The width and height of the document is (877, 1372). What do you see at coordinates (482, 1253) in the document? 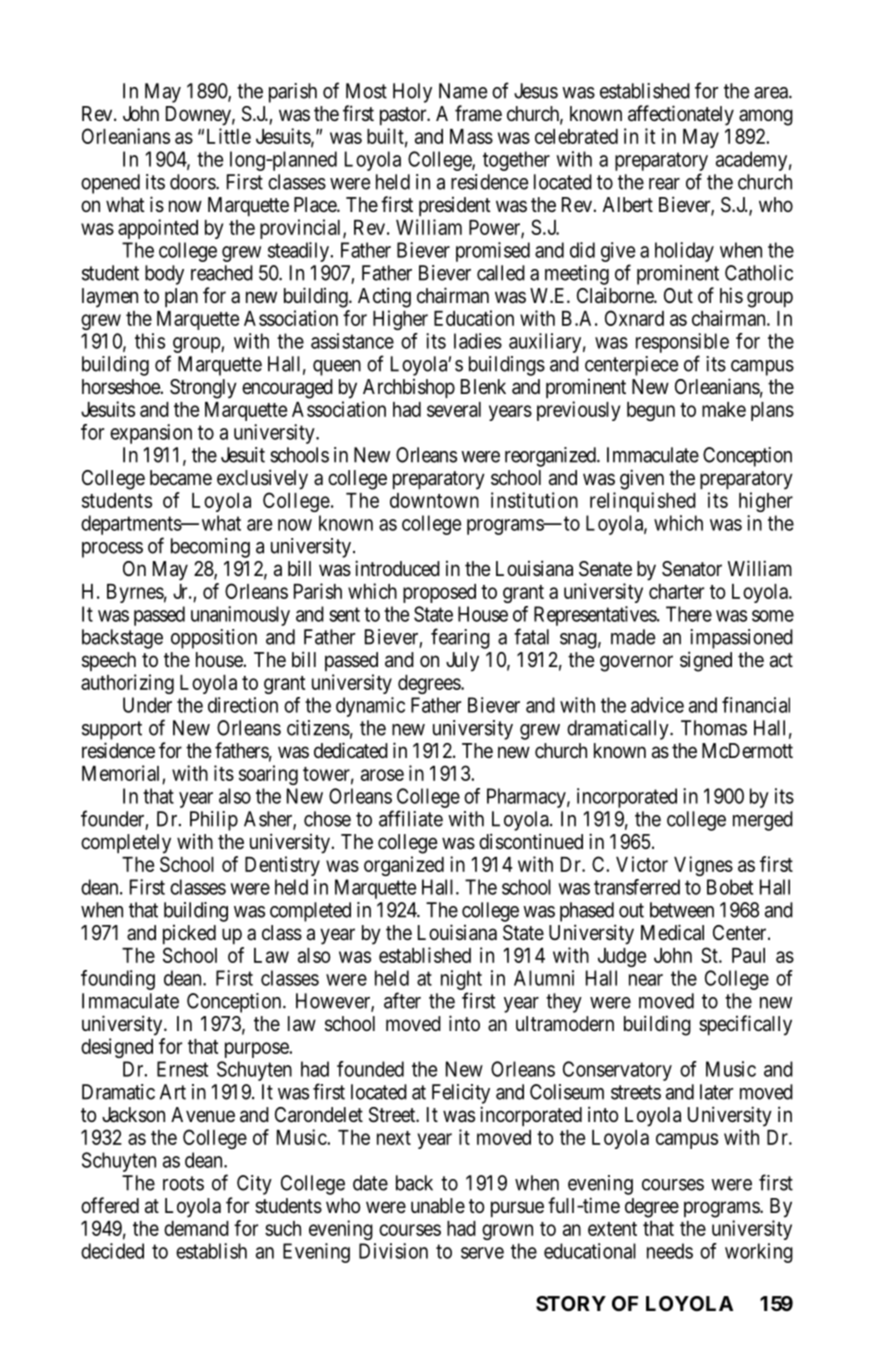
I see `serve` at bounding box center [482, 1253].
